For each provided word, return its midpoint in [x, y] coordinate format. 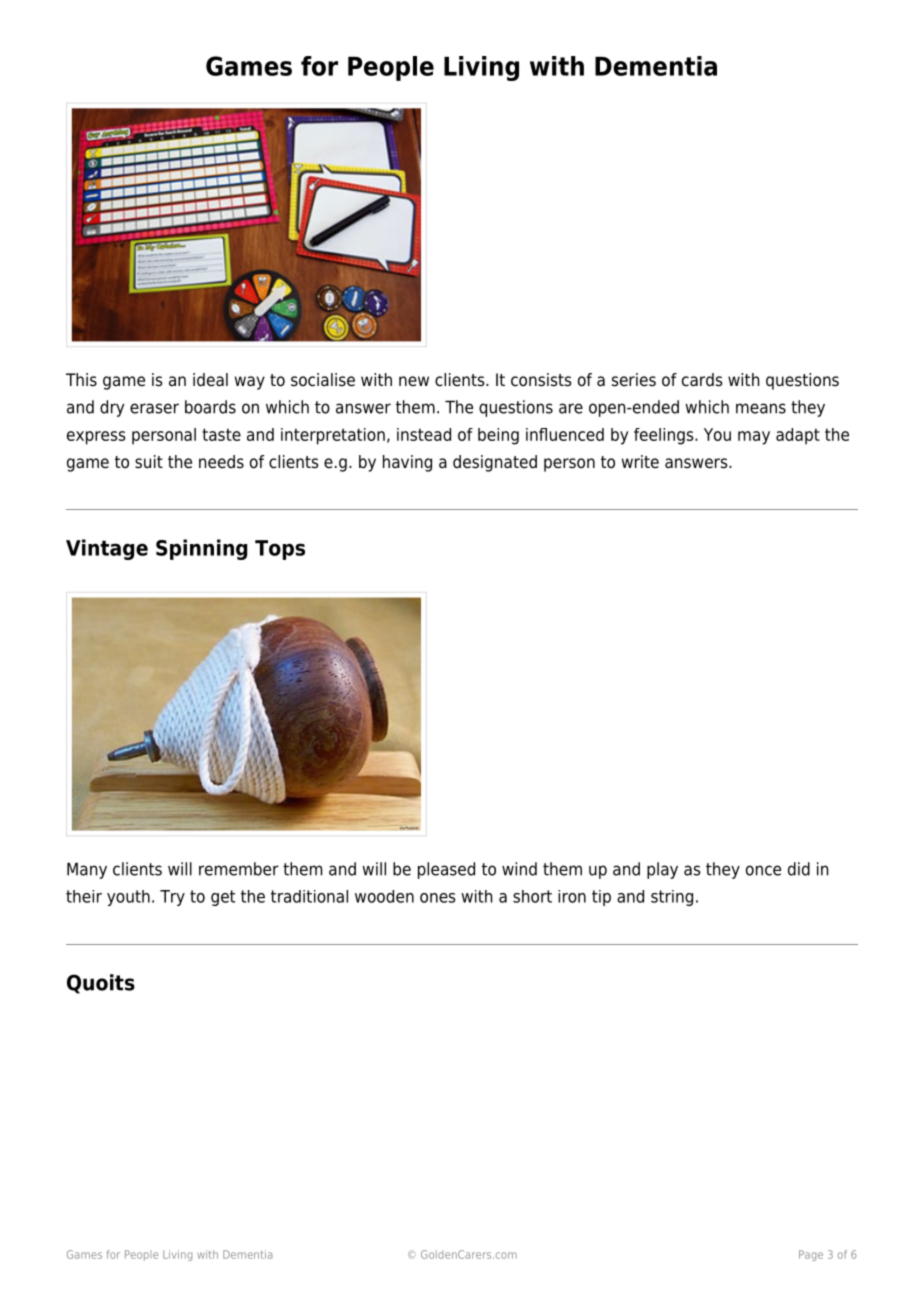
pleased [446, 870]
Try [172, 898]
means [761, 408]
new [414, 381]
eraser [154, 408]
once [763, 870]
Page [811, 1255]
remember [239, 869]
